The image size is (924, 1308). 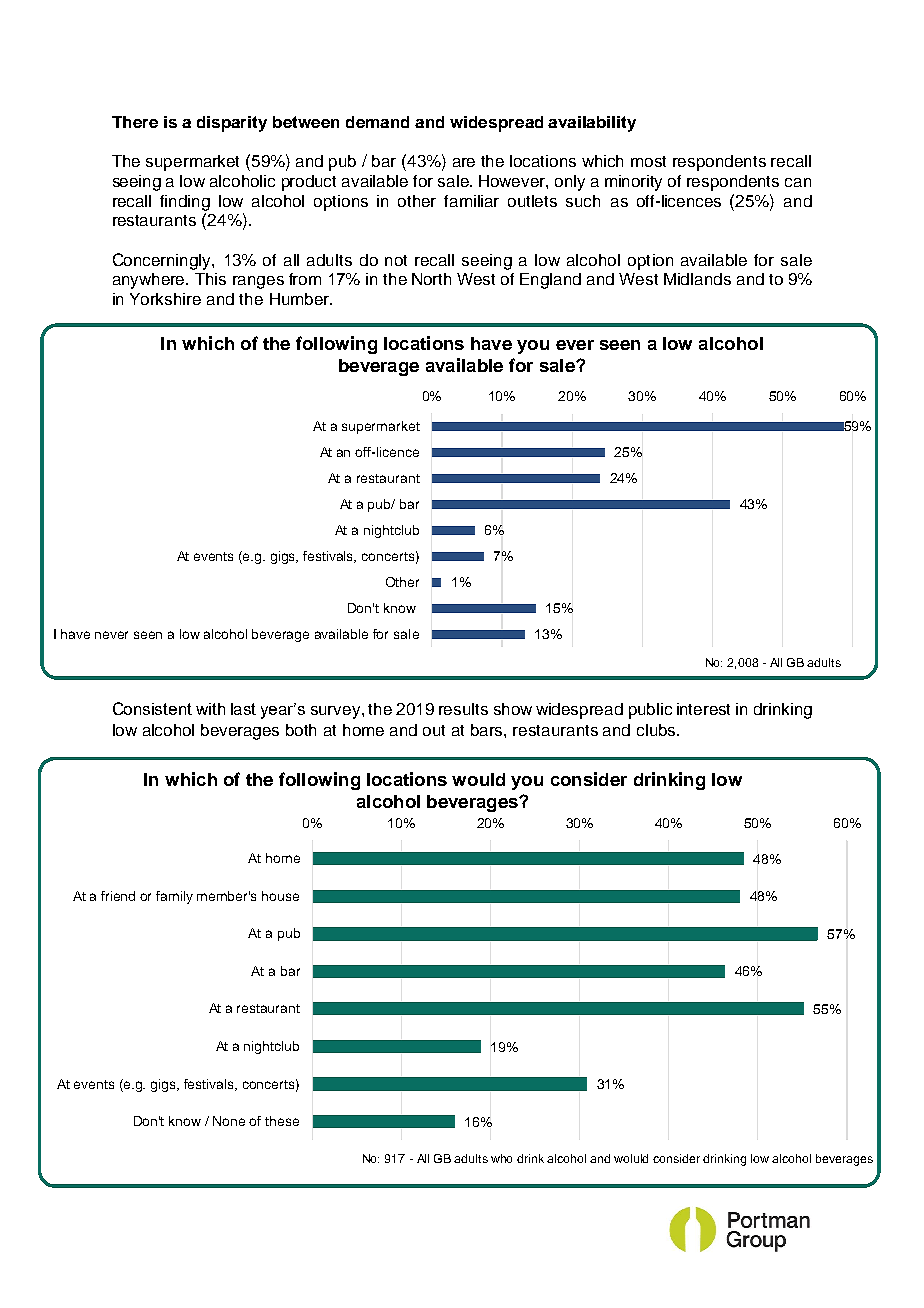 What do you see at coordinates (210, 709) in the screenshot?
I see `with` at bounding box center [210, 709].
